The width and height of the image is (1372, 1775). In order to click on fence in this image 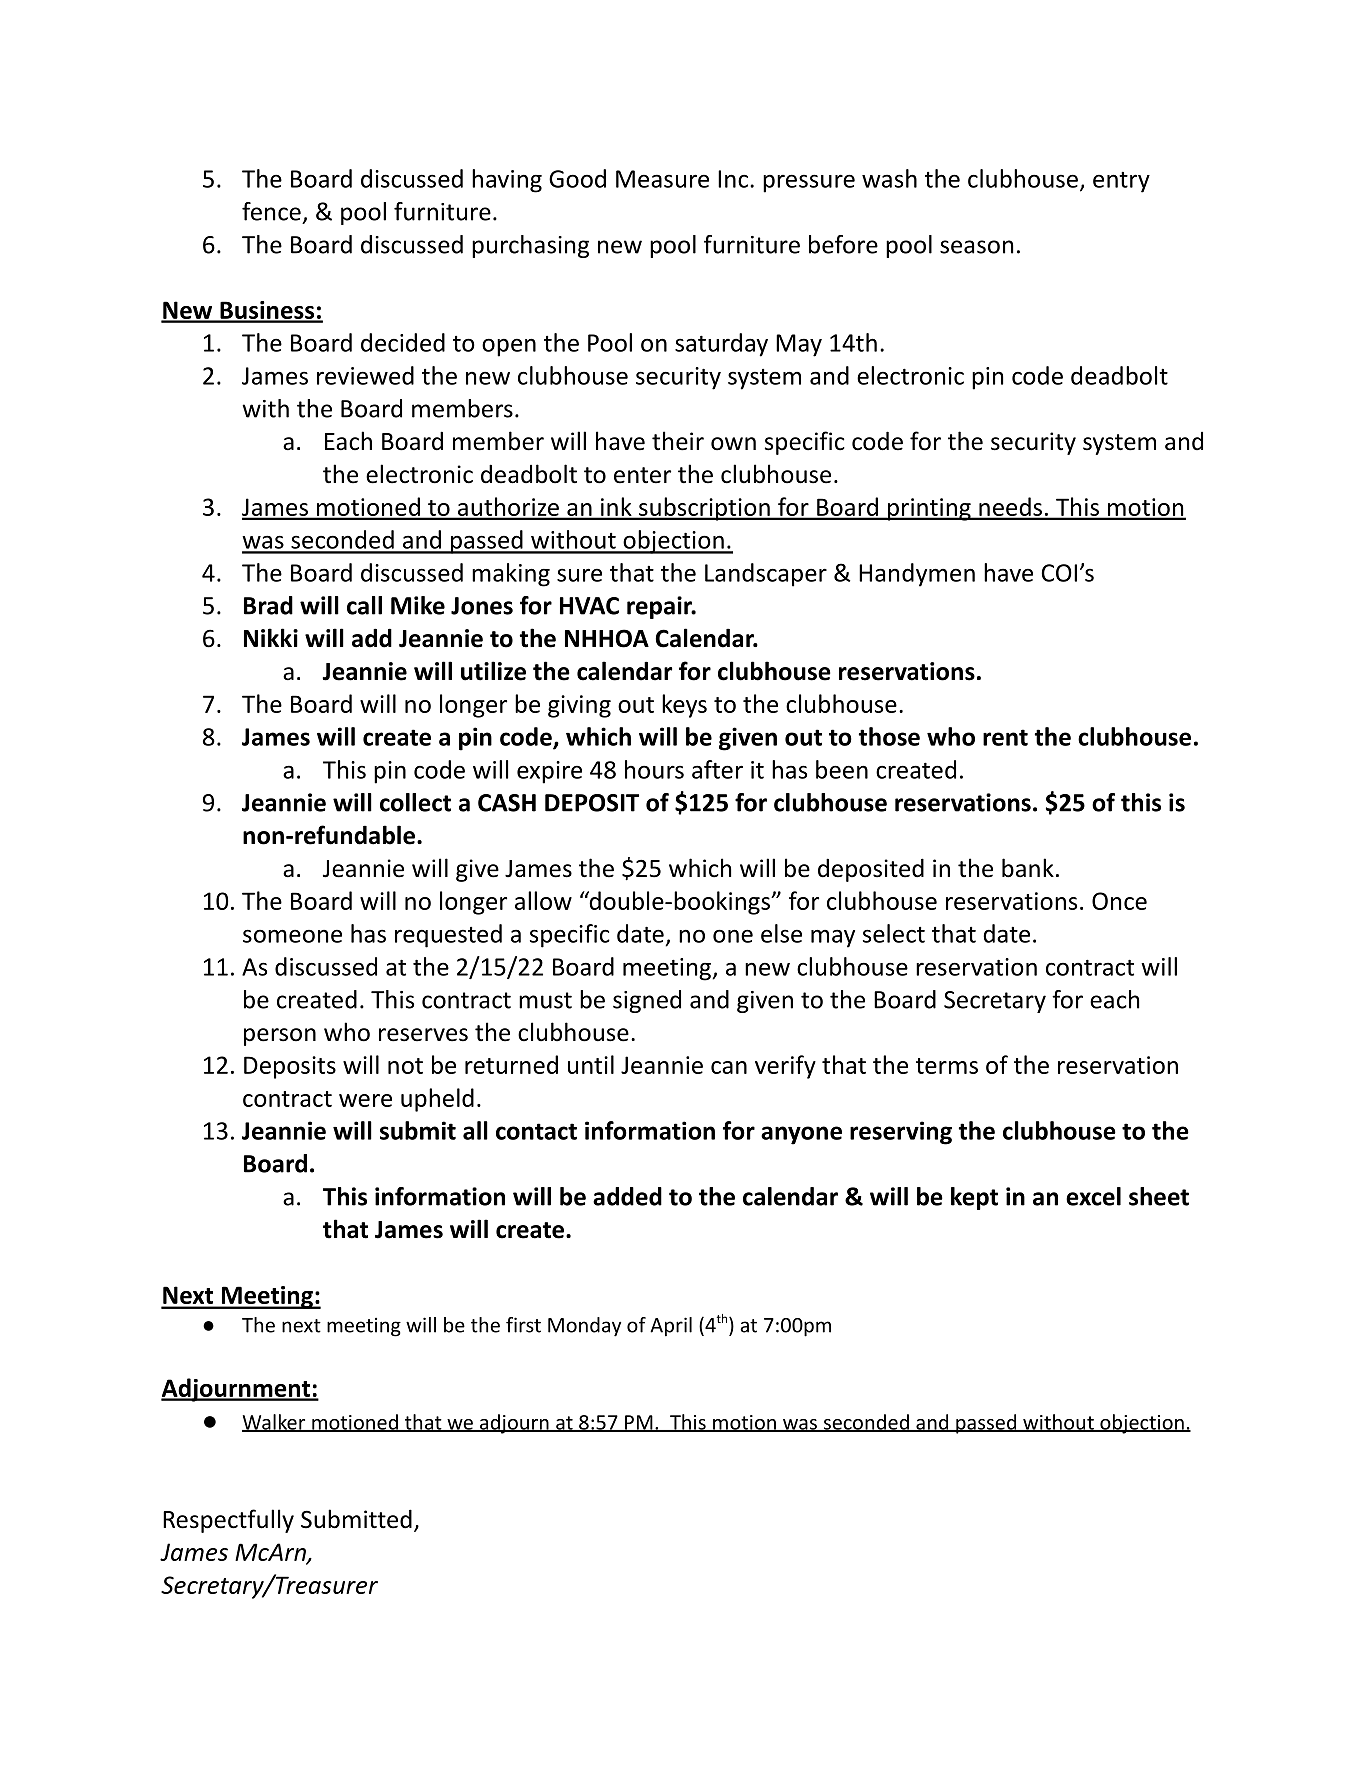, I will do `click(271, 211)`.
